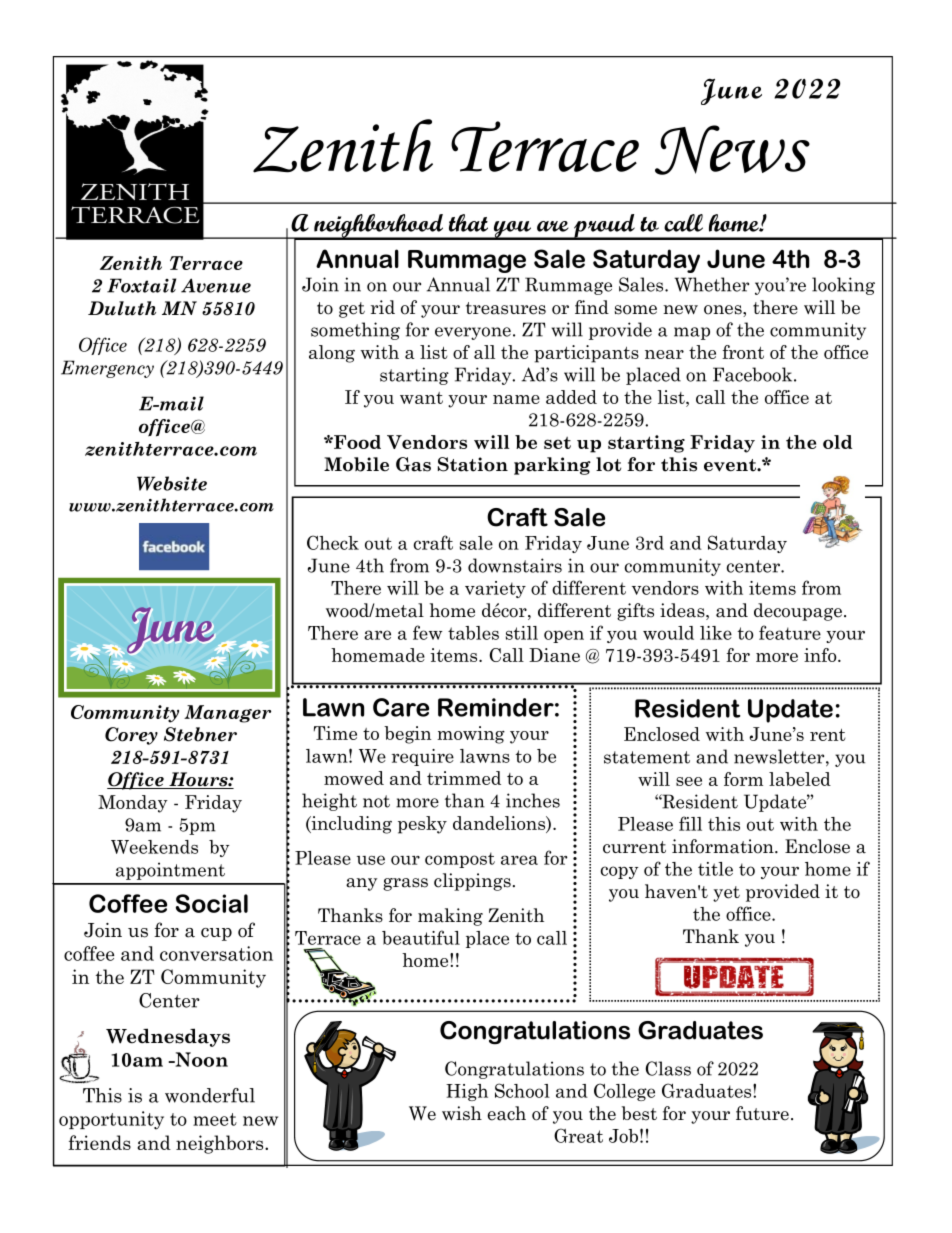 This document has height=1233, width=952. Describe the element at coordinates (227, 714) in the document. I see `Manager` at that location.
